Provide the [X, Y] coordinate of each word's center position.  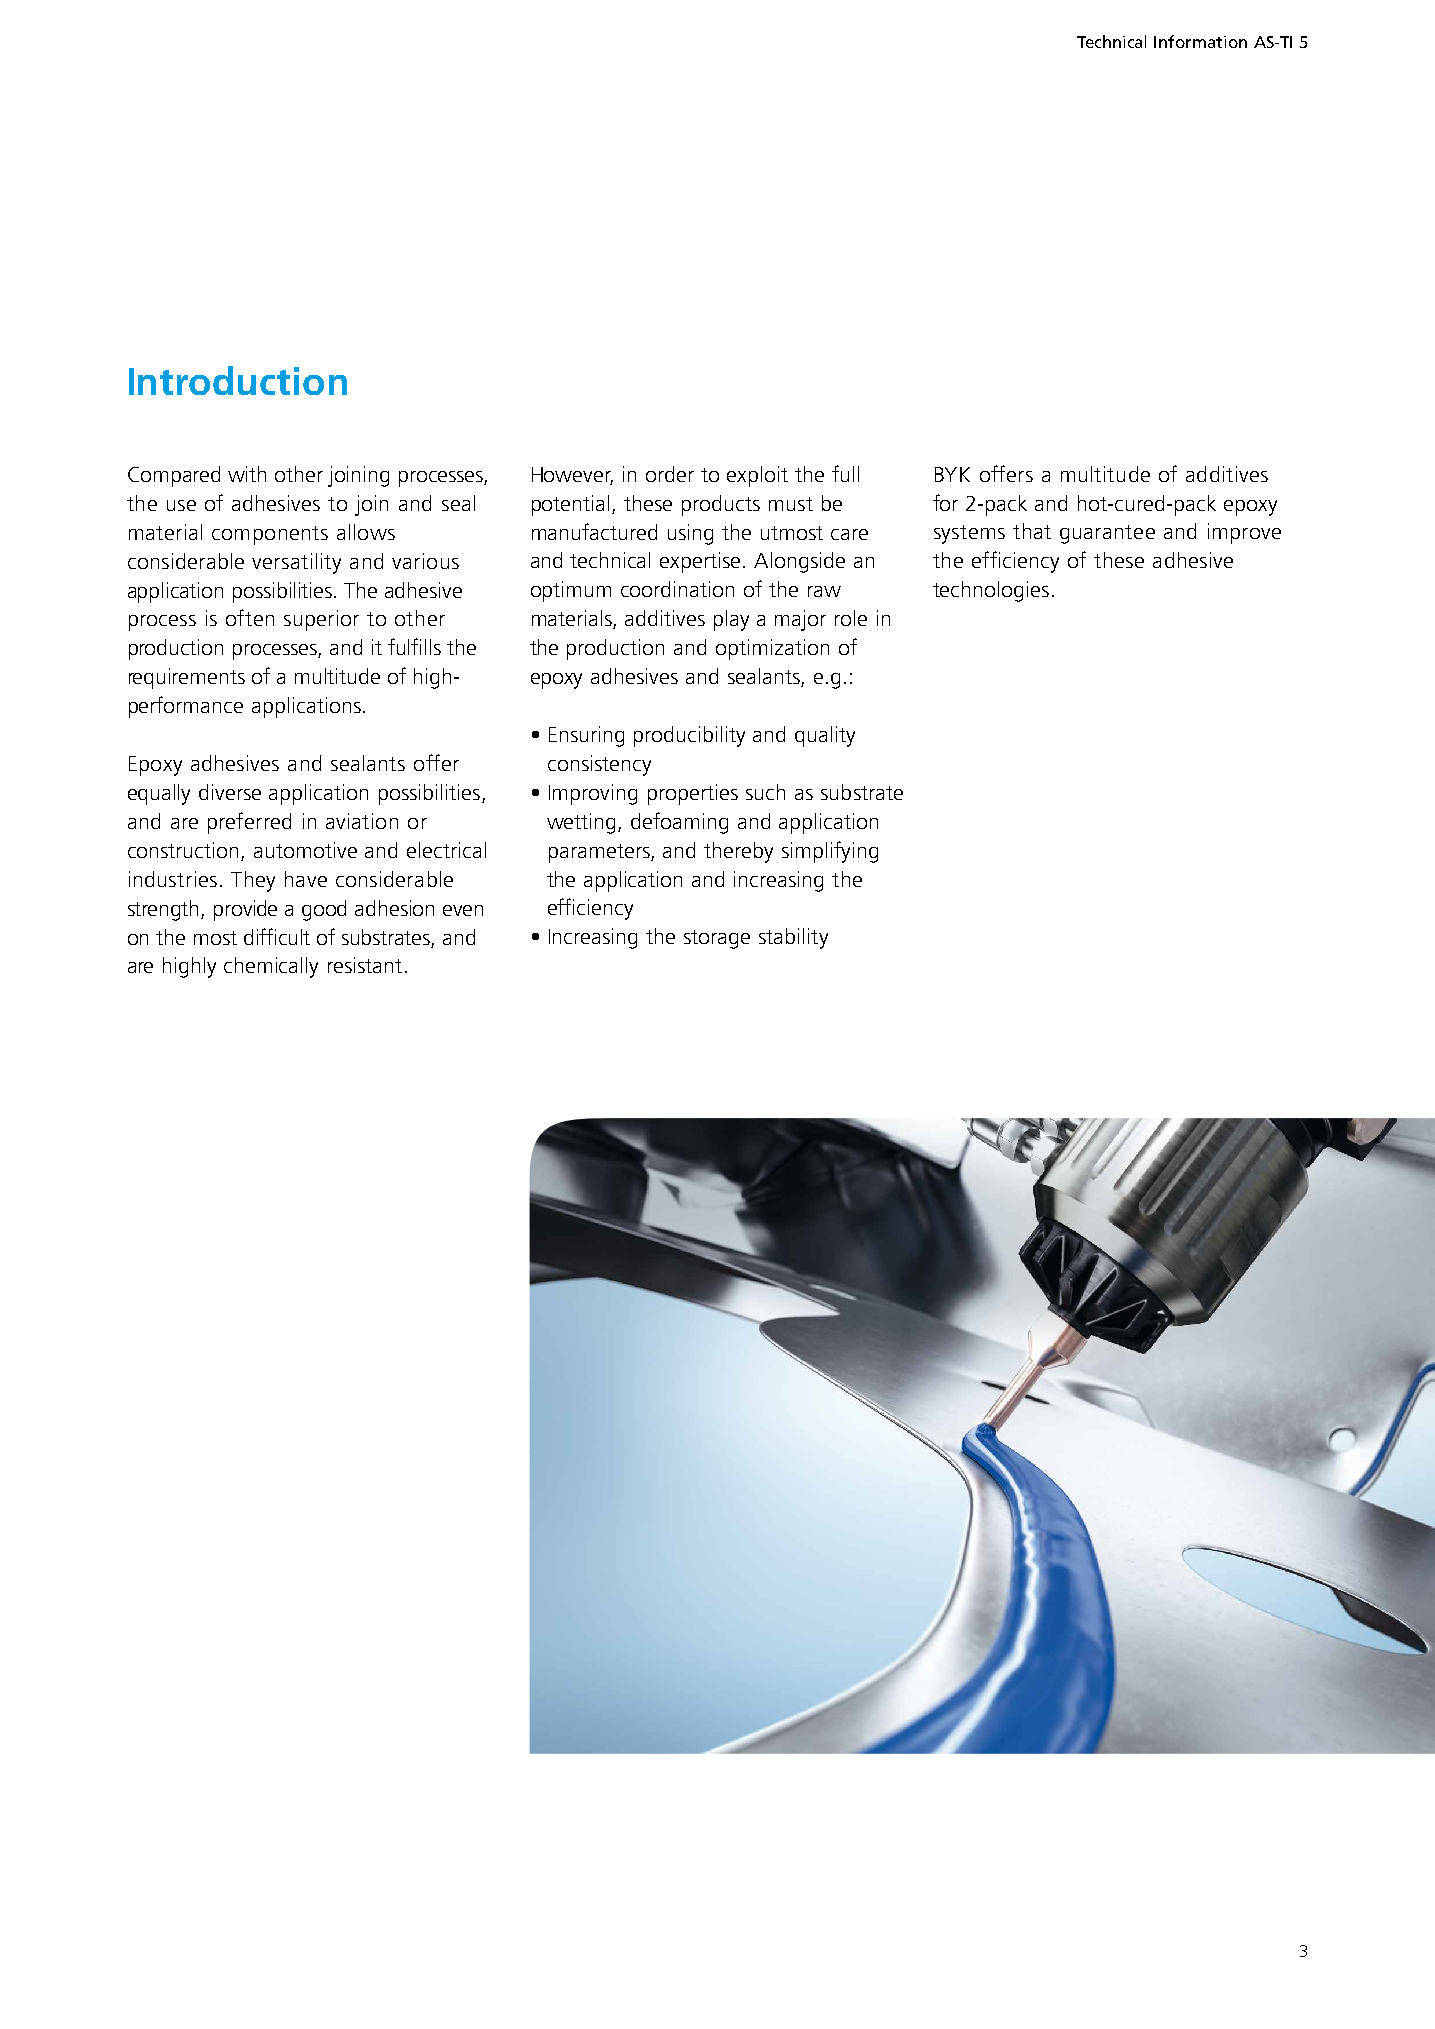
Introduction [238, 380]
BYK [952, 474]
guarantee [1107, 534]
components [270, 535]
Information [1200, 41]
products [721, 505]
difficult [277, 936]
